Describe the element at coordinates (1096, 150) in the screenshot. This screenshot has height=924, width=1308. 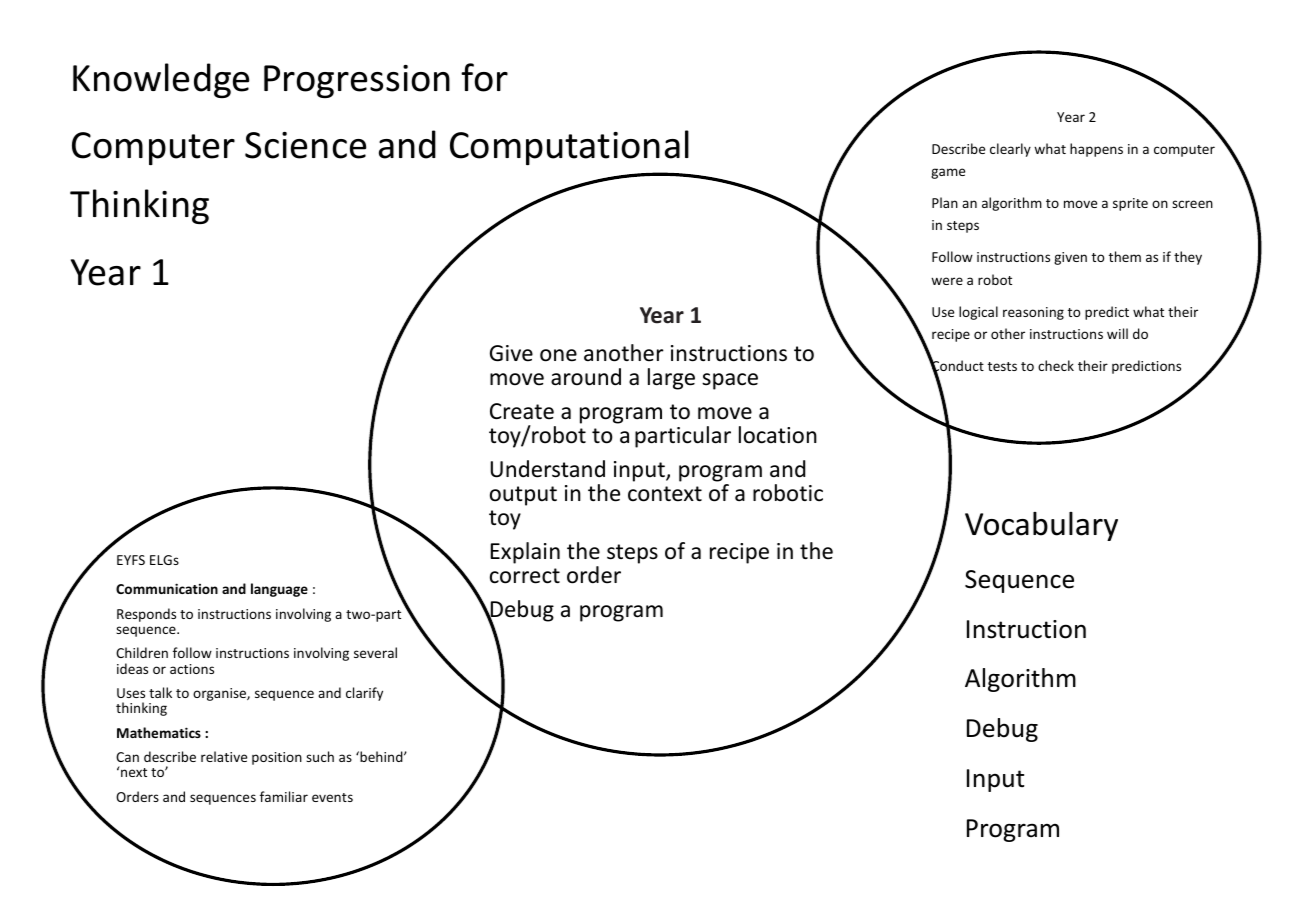
I see `happens` at that location.
